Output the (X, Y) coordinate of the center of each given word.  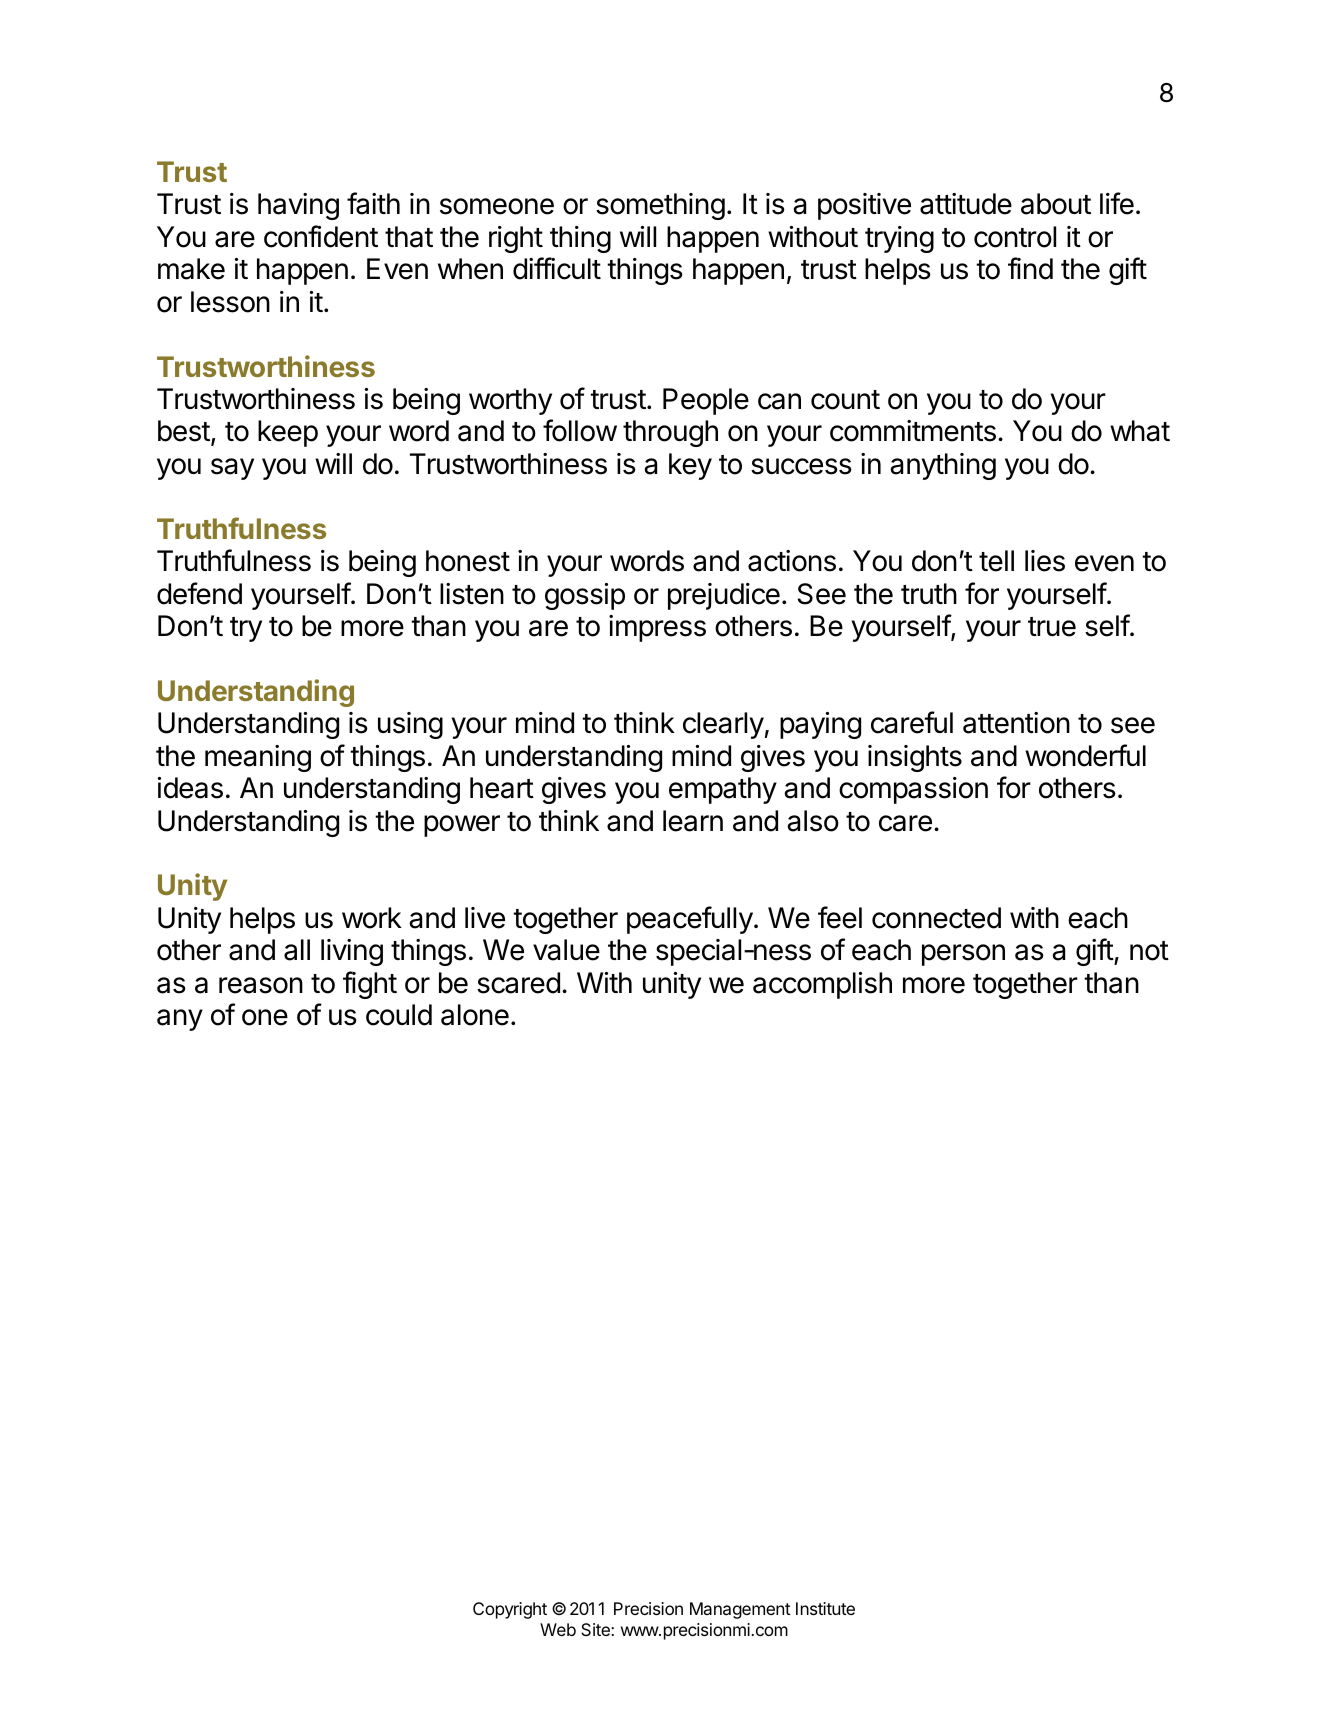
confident (321, 236)
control (1015, 237)
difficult (557, 268)
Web (558, 1629)
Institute (825, 1608)
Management (740, 1610)
